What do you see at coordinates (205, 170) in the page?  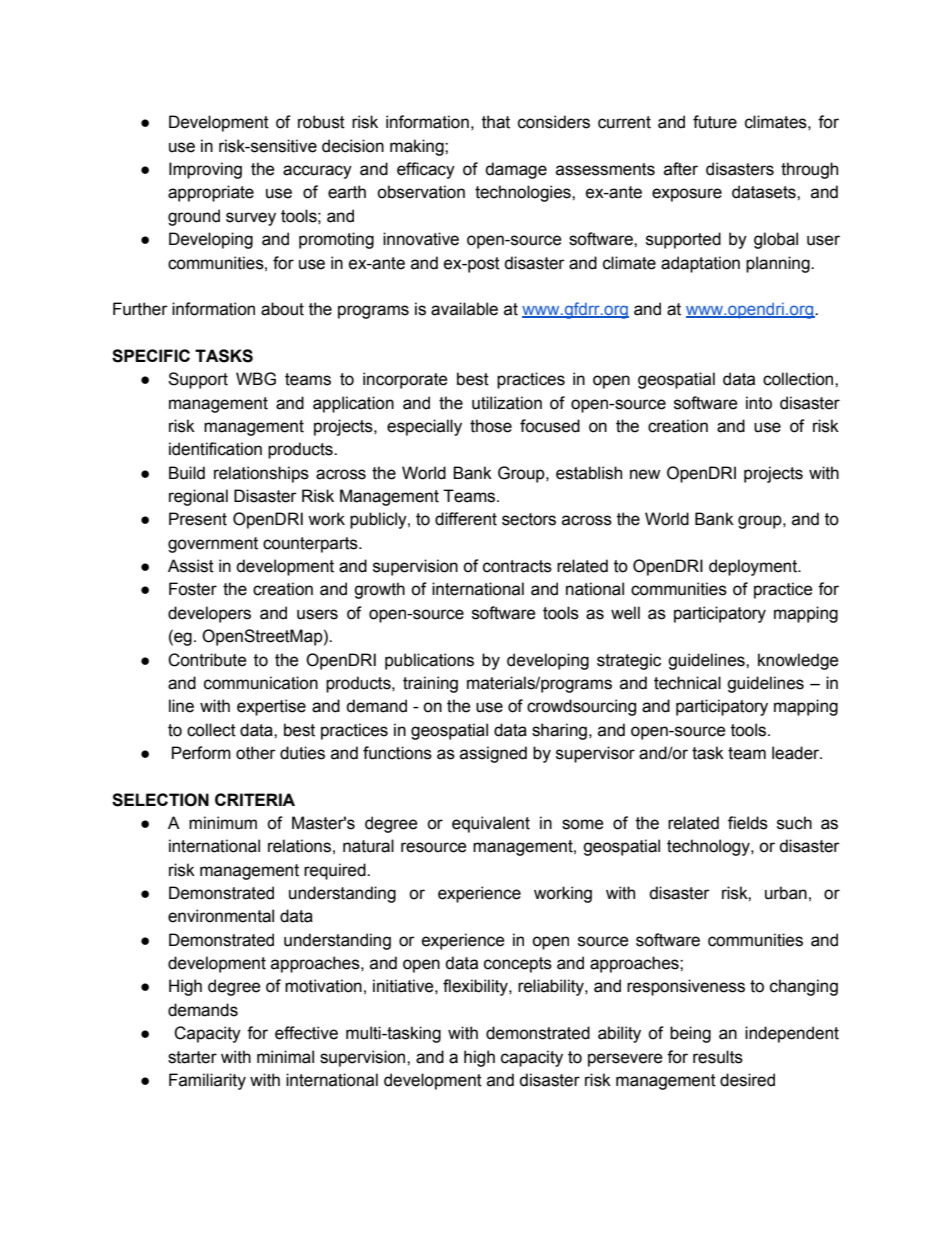 I see `Improving` at bounding box center [205, 170].
